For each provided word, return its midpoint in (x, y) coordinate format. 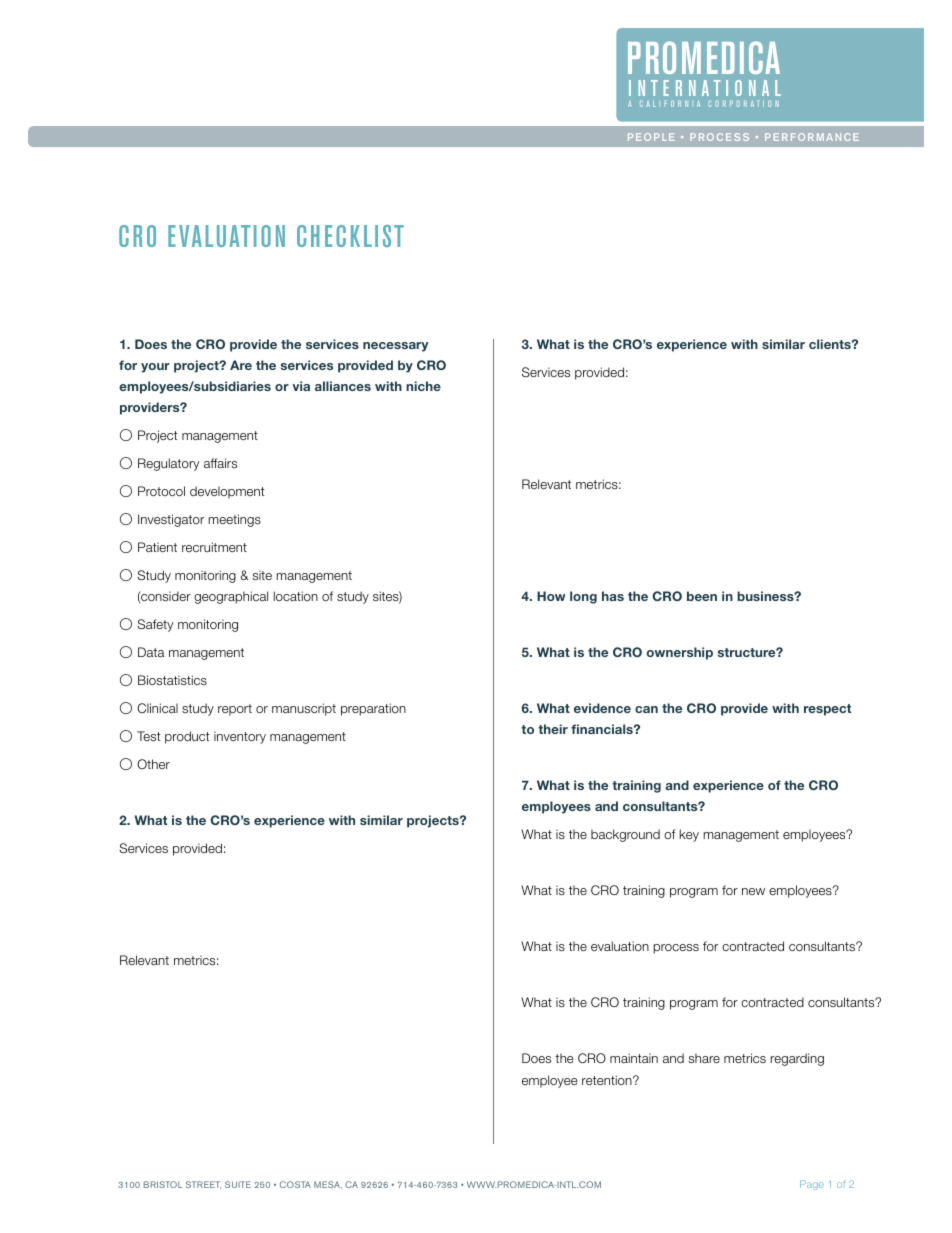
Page (812, 1185)
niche (423, 386)
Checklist (350, 236)
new (753, 891)
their (553, 729)
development (227, 492)
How (551, 596)
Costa (295, 1184)
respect (827, 710)
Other (153, 764)
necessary (396, 347)
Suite (238, 1184)
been (702, 596)
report (235, 710)
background (625, 835)
